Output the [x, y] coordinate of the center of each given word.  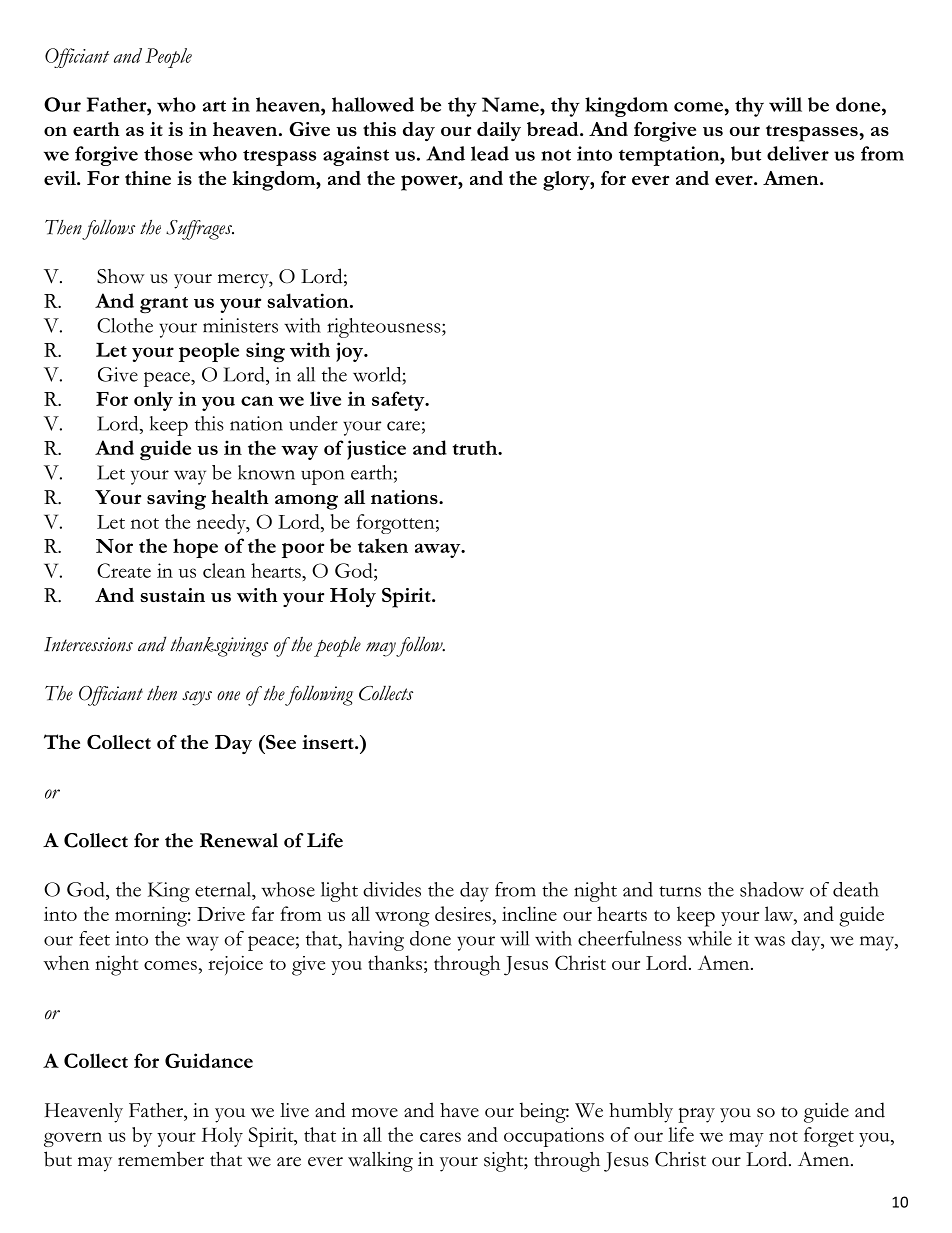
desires [463, 913]
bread [554, 129]
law [780, 915]
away [439, 550]
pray [696, 1115]
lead [490, 153]
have [459, 1110]
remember [161, 1159]
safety [399, 401]
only [153, 401]
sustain [172, 595]
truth [476, 448]
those [168, 153]
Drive [221, 914]
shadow [772, 889]
